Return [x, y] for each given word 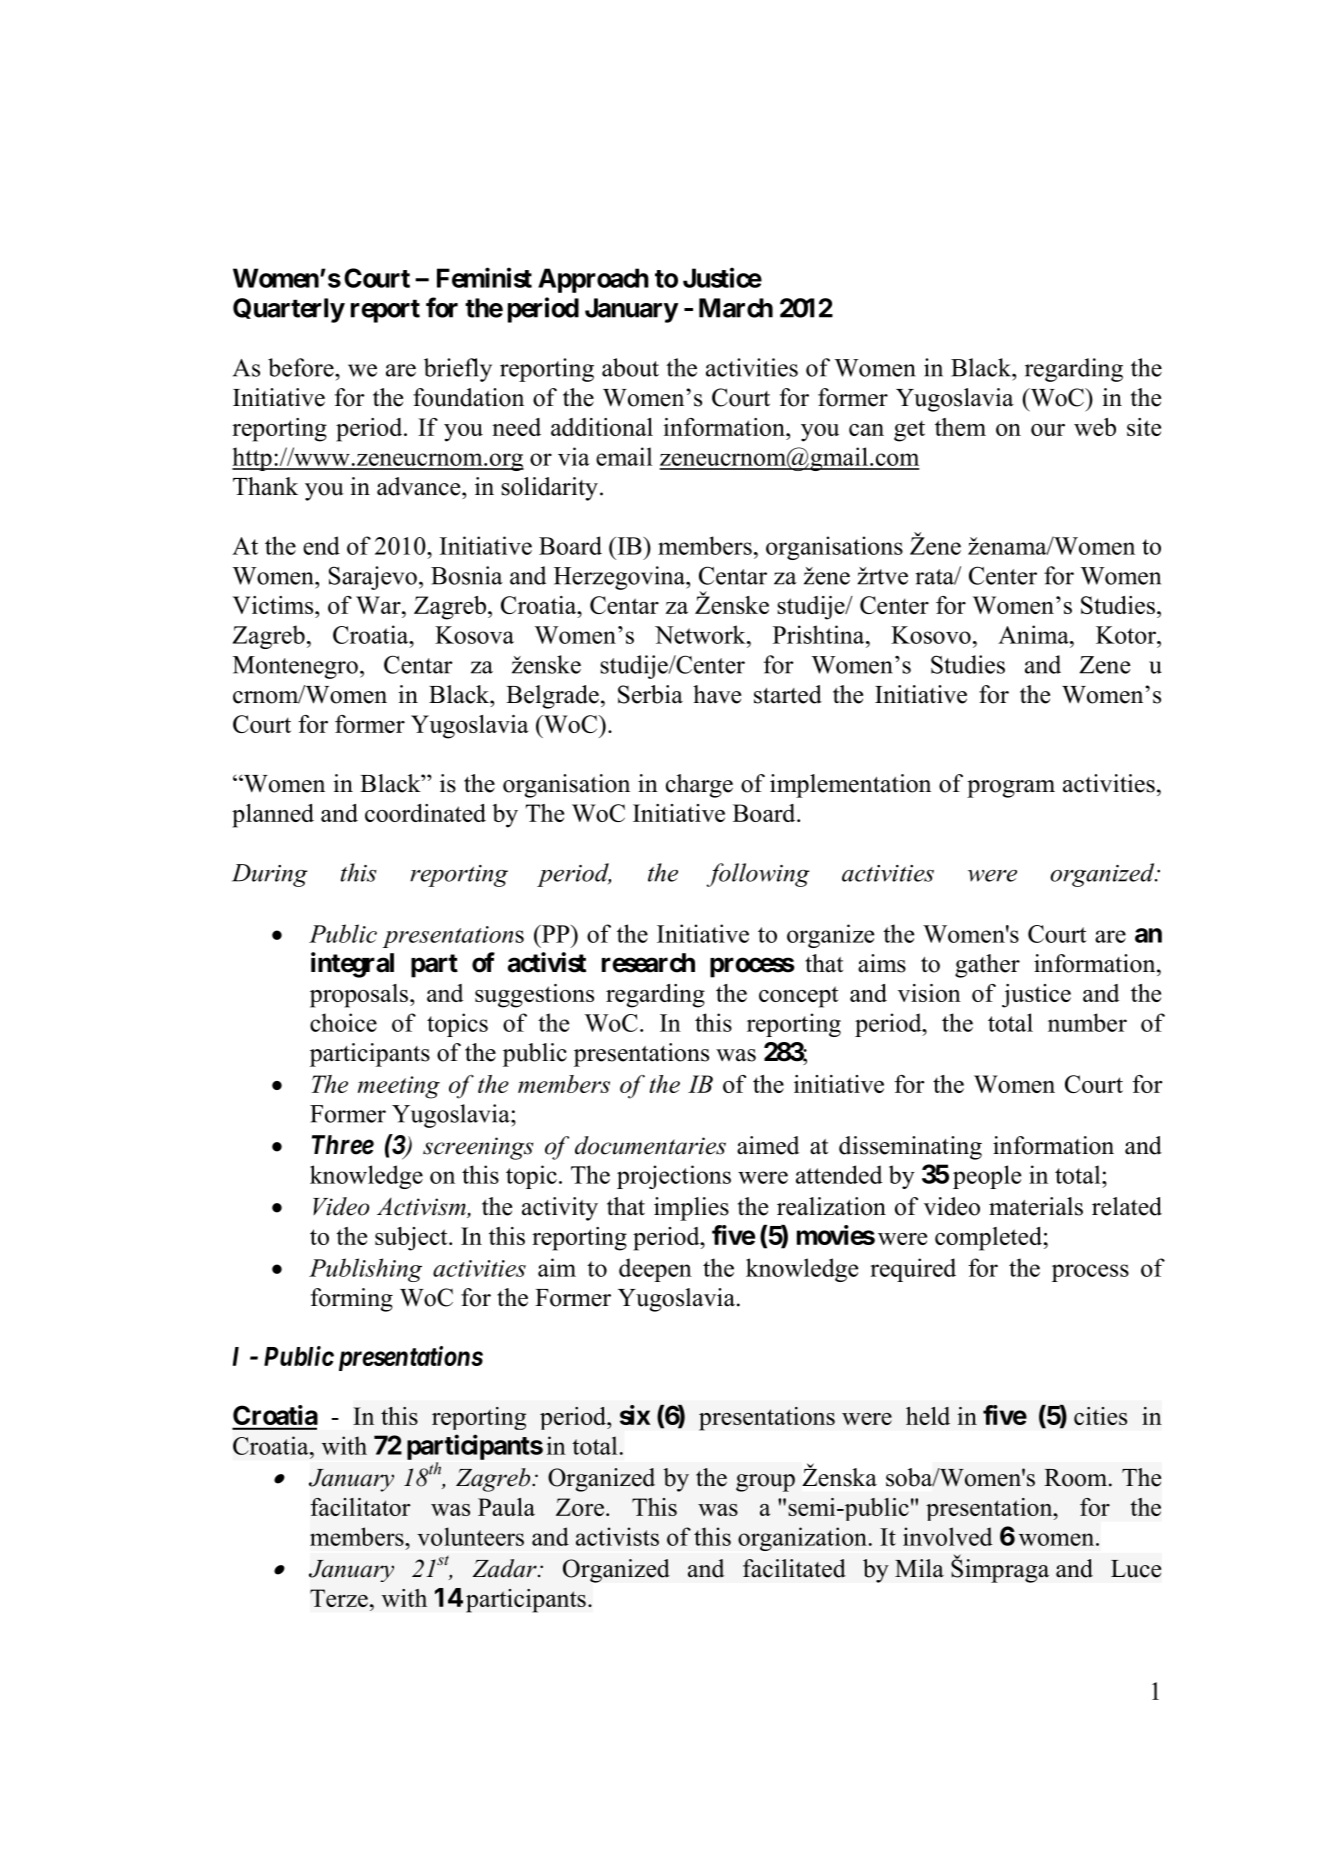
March [736, 308]
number [1087, 1022]
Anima [1034, 634]
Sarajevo [373, 578]
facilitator [360, 1507]
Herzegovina [621, 578]
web [1095, 427]
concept [798, 997]
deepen [655, 1270]
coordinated [425, 813]
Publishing [365, 1270]
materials [1036, 1206]
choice [343, 1022]
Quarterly [289, 310]
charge [699, 786]
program [1011, 789]
